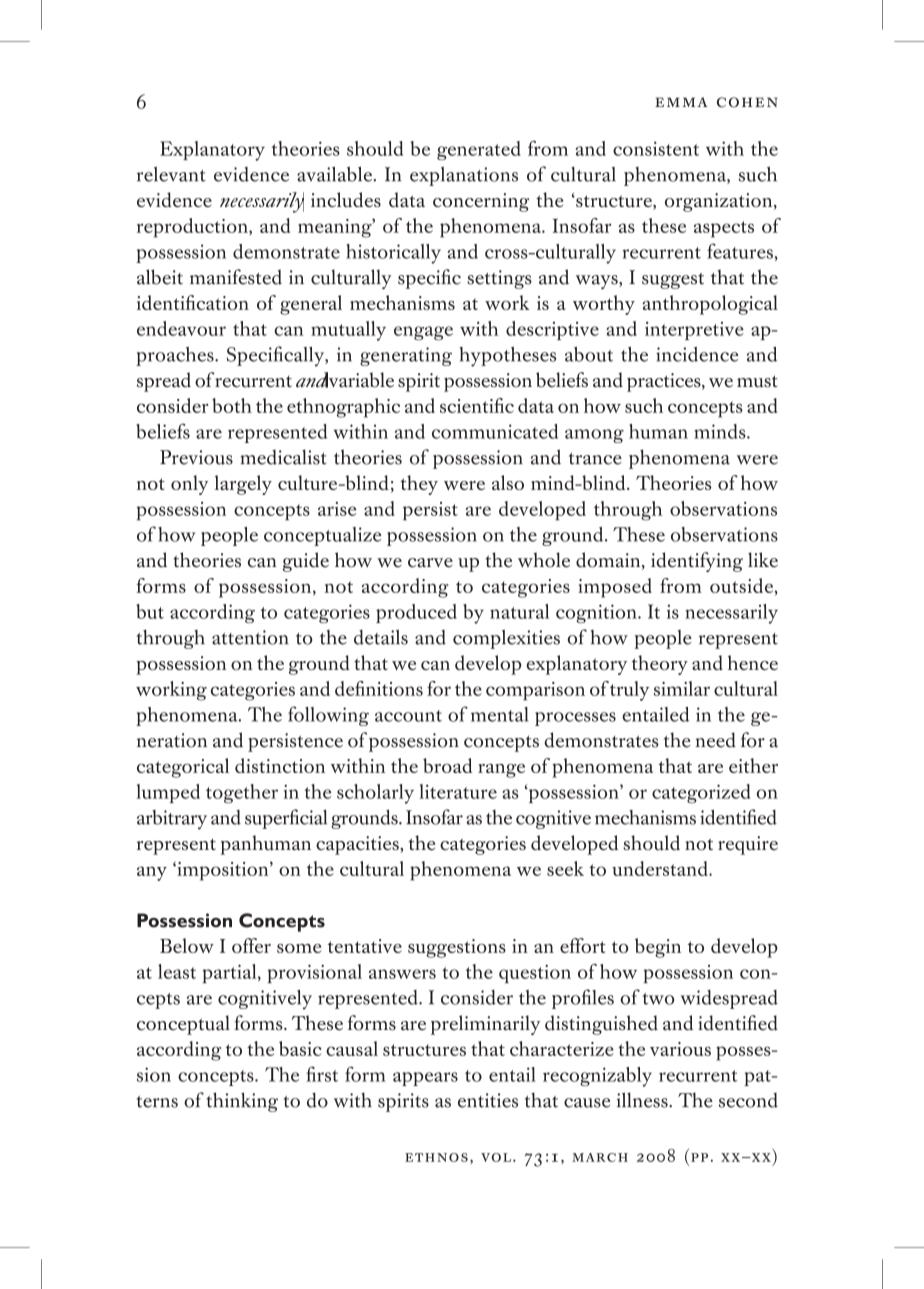 The width and height of the screenshot is (924, 1289). I want to click on entities, so click(488, 1100).
